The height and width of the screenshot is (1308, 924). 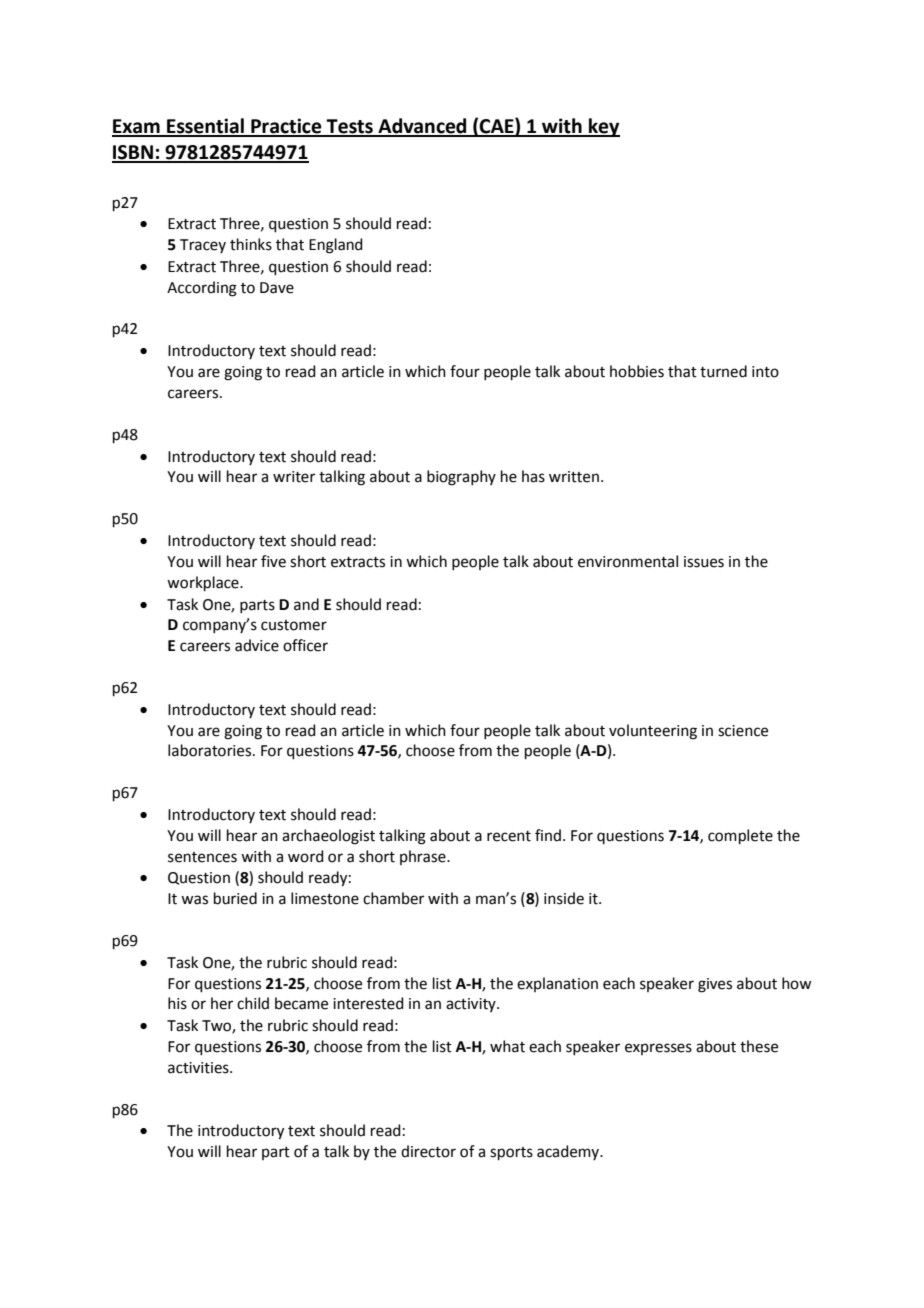 I want to click on was, so click(x=194, y=900).
